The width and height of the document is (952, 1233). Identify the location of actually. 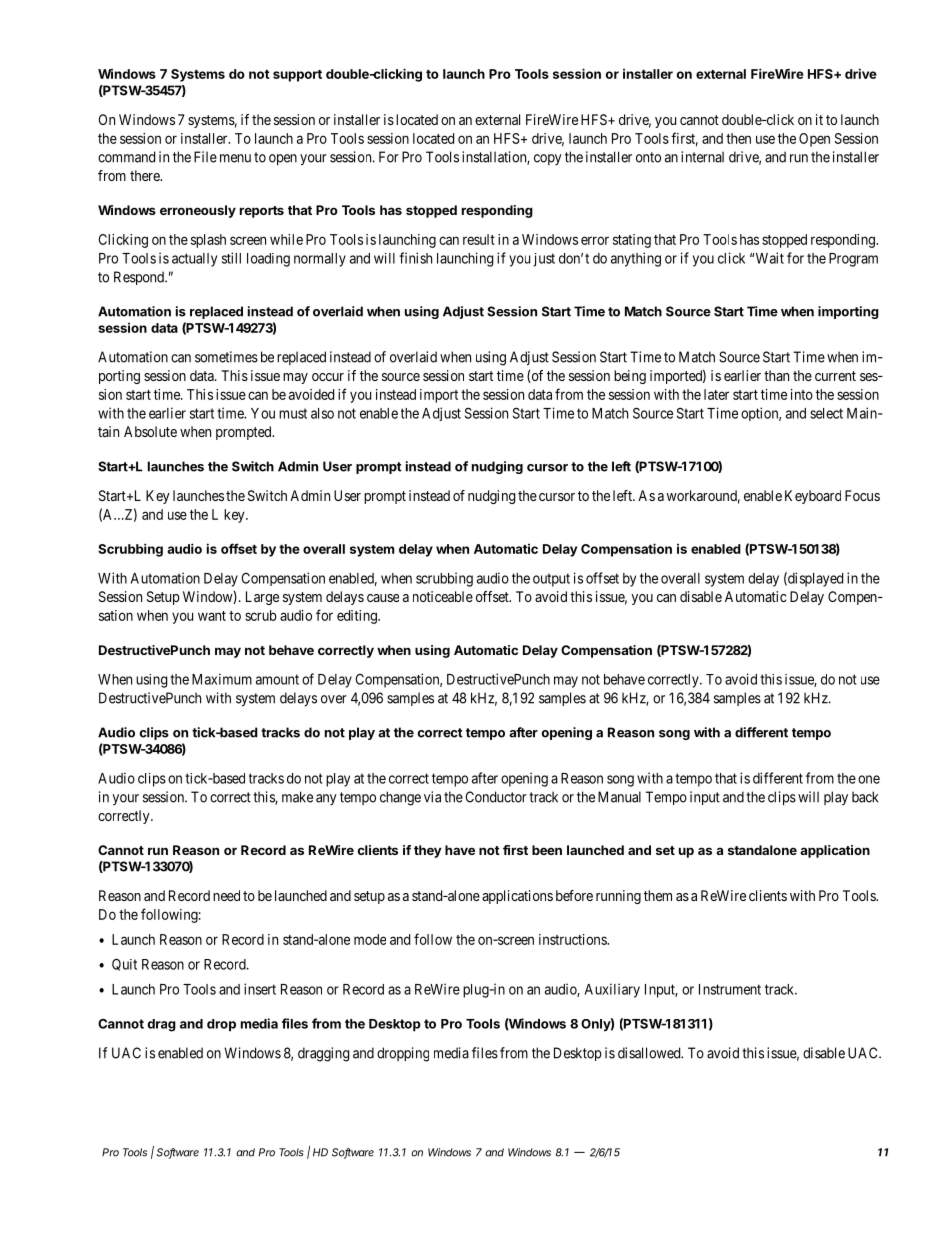
(194, 260).
